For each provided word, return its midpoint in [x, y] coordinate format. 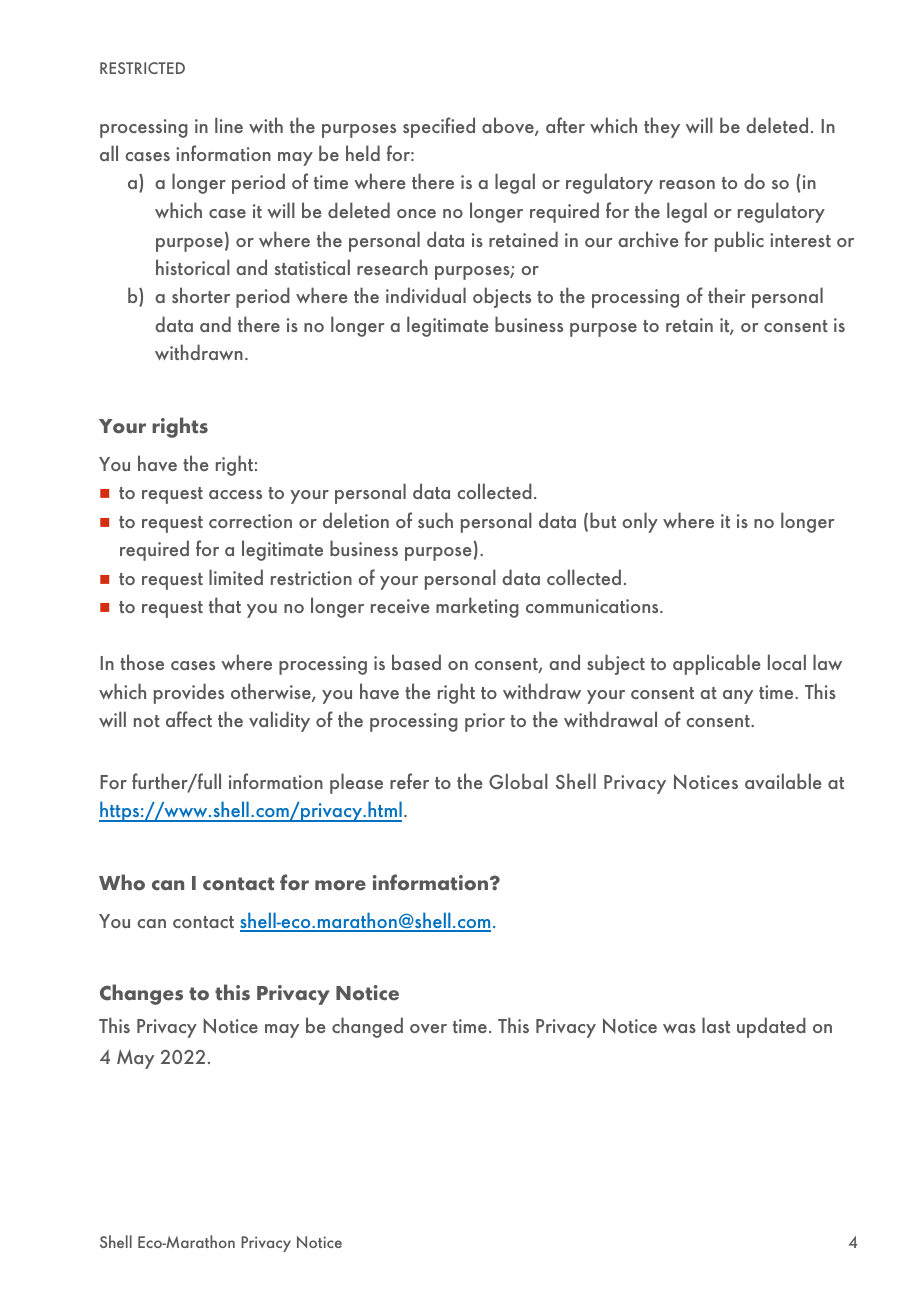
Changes [141, 994]
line [229, 125]
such [435, 520]
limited [236, 577]
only [640, 522]
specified [439, 127]
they [662, 127]
